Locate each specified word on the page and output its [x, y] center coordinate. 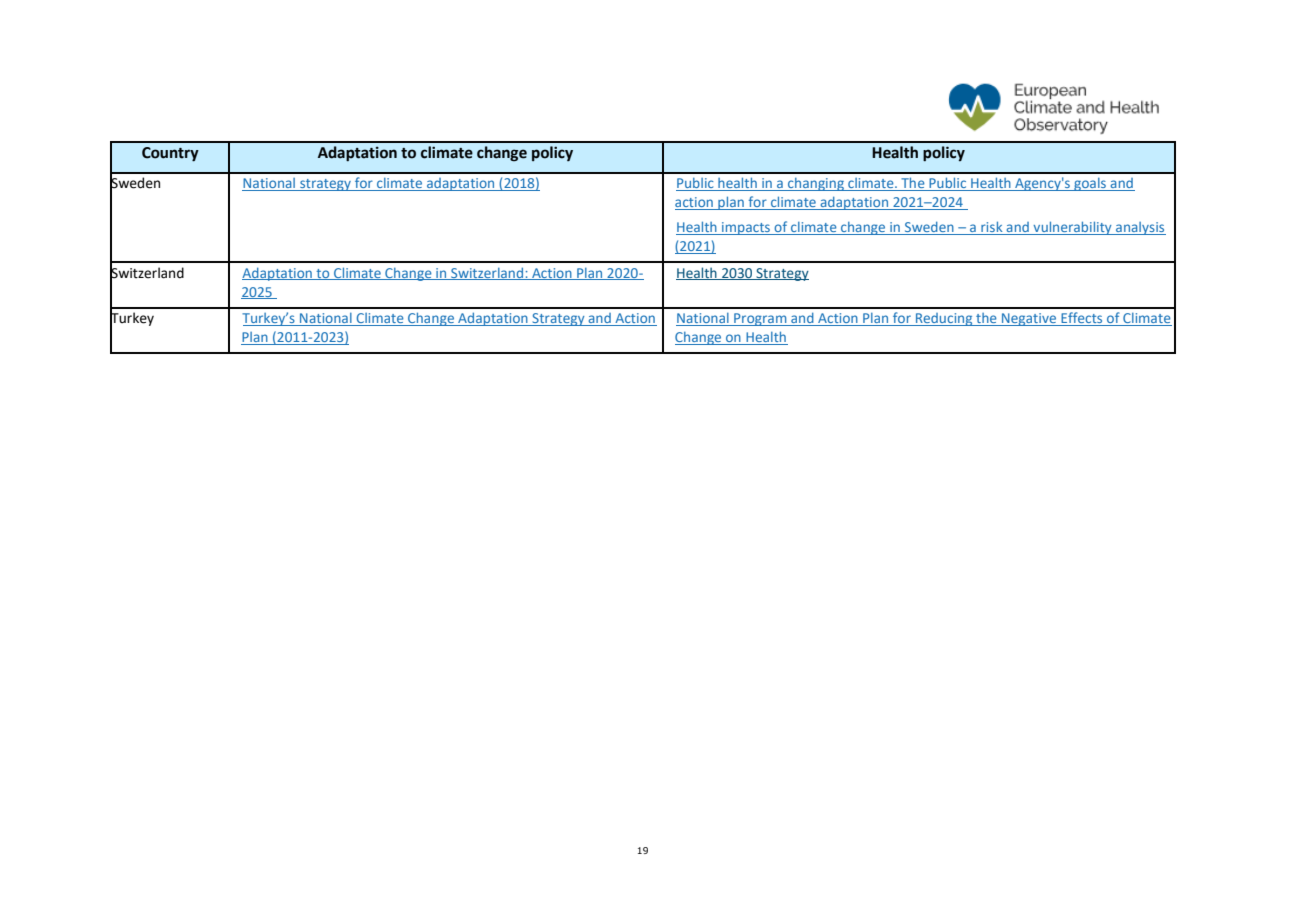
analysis [1140, 228]
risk [992, 228]
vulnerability [1072, 228]
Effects [1082, 319]
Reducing [944, 319]
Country [170, 154]
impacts [746, 228]
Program [760, 319]
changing [816, 184]
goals [1090, 184]
